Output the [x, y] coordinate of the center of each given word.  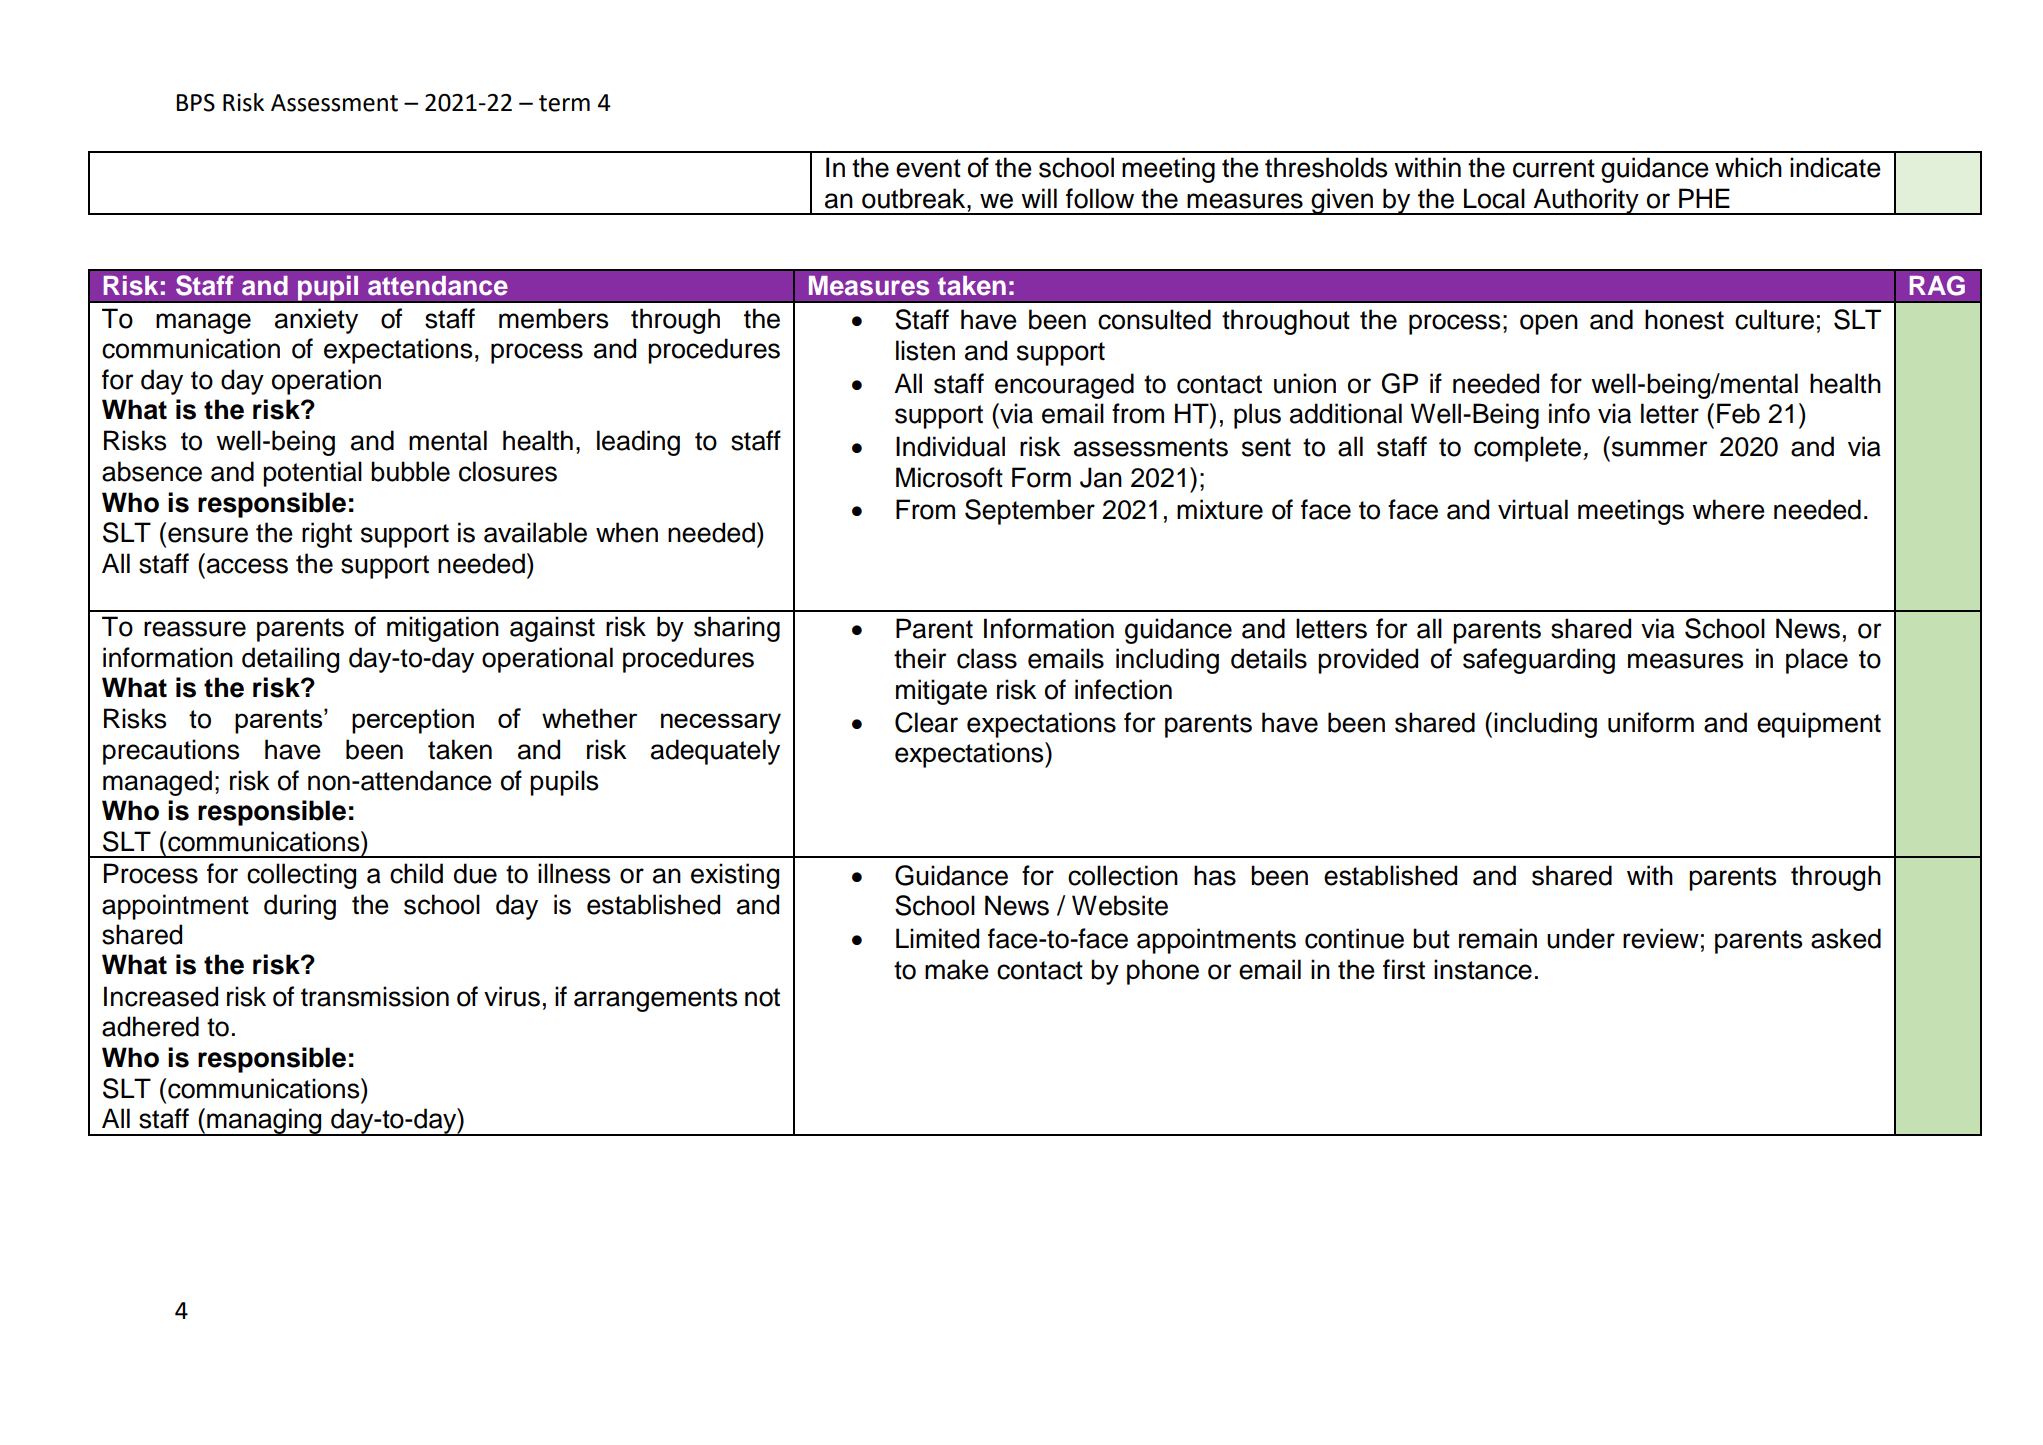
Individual [950, 446]
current [1554, 168]
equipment [1819, 725]
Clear [926, 722]
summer [1660, 449]
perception [413, 721]
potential [312, 474]
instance [1483, 969]
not [762, 997]
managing [264, 1122]
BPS [195, 103]
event [928, 168]
